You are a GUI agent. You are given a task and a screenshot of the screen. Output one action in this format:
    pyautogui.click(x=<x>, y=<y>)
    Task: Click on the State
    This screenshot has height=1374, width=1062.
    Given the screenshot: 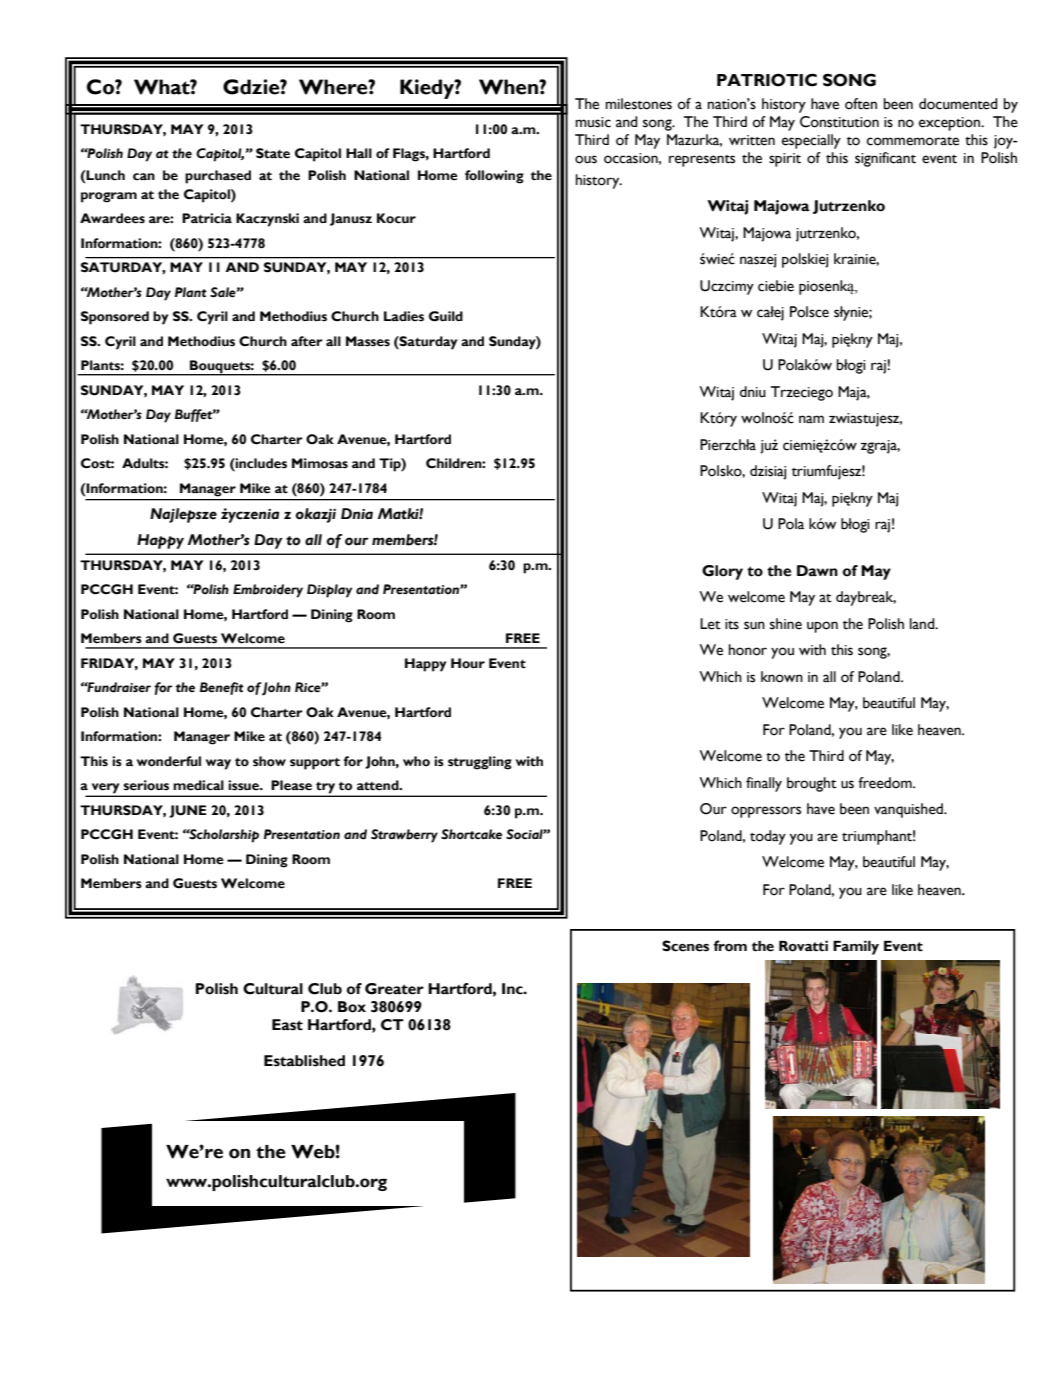 What is the action you would take?
    pyautogui.click(x=273, y=153)
